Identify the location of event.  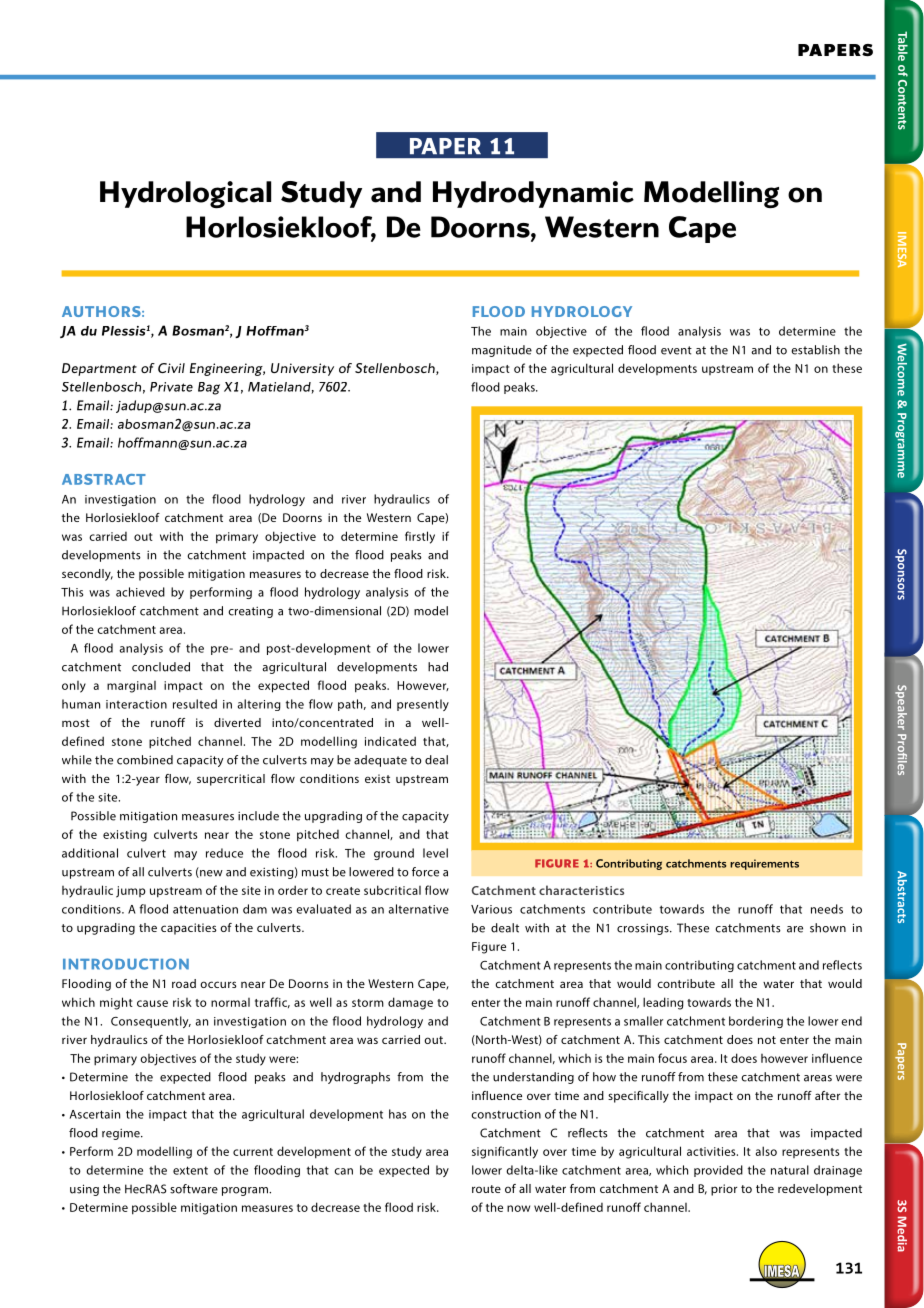
(676, 350).
